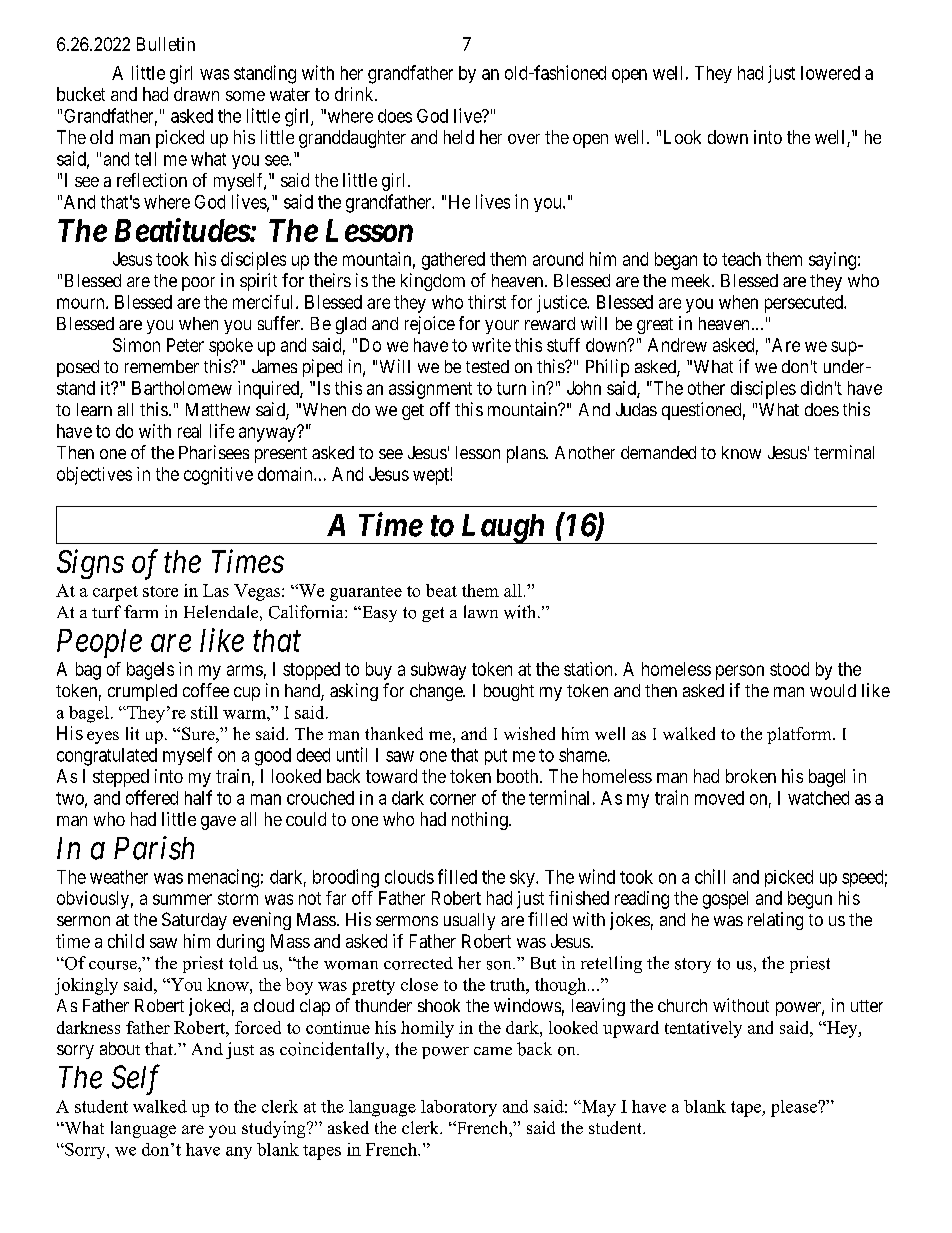 This screenshot has width=952, height=1233. Describe the element at coordinates (830, 73) in the screenshot. I see `lowered` at that location.
